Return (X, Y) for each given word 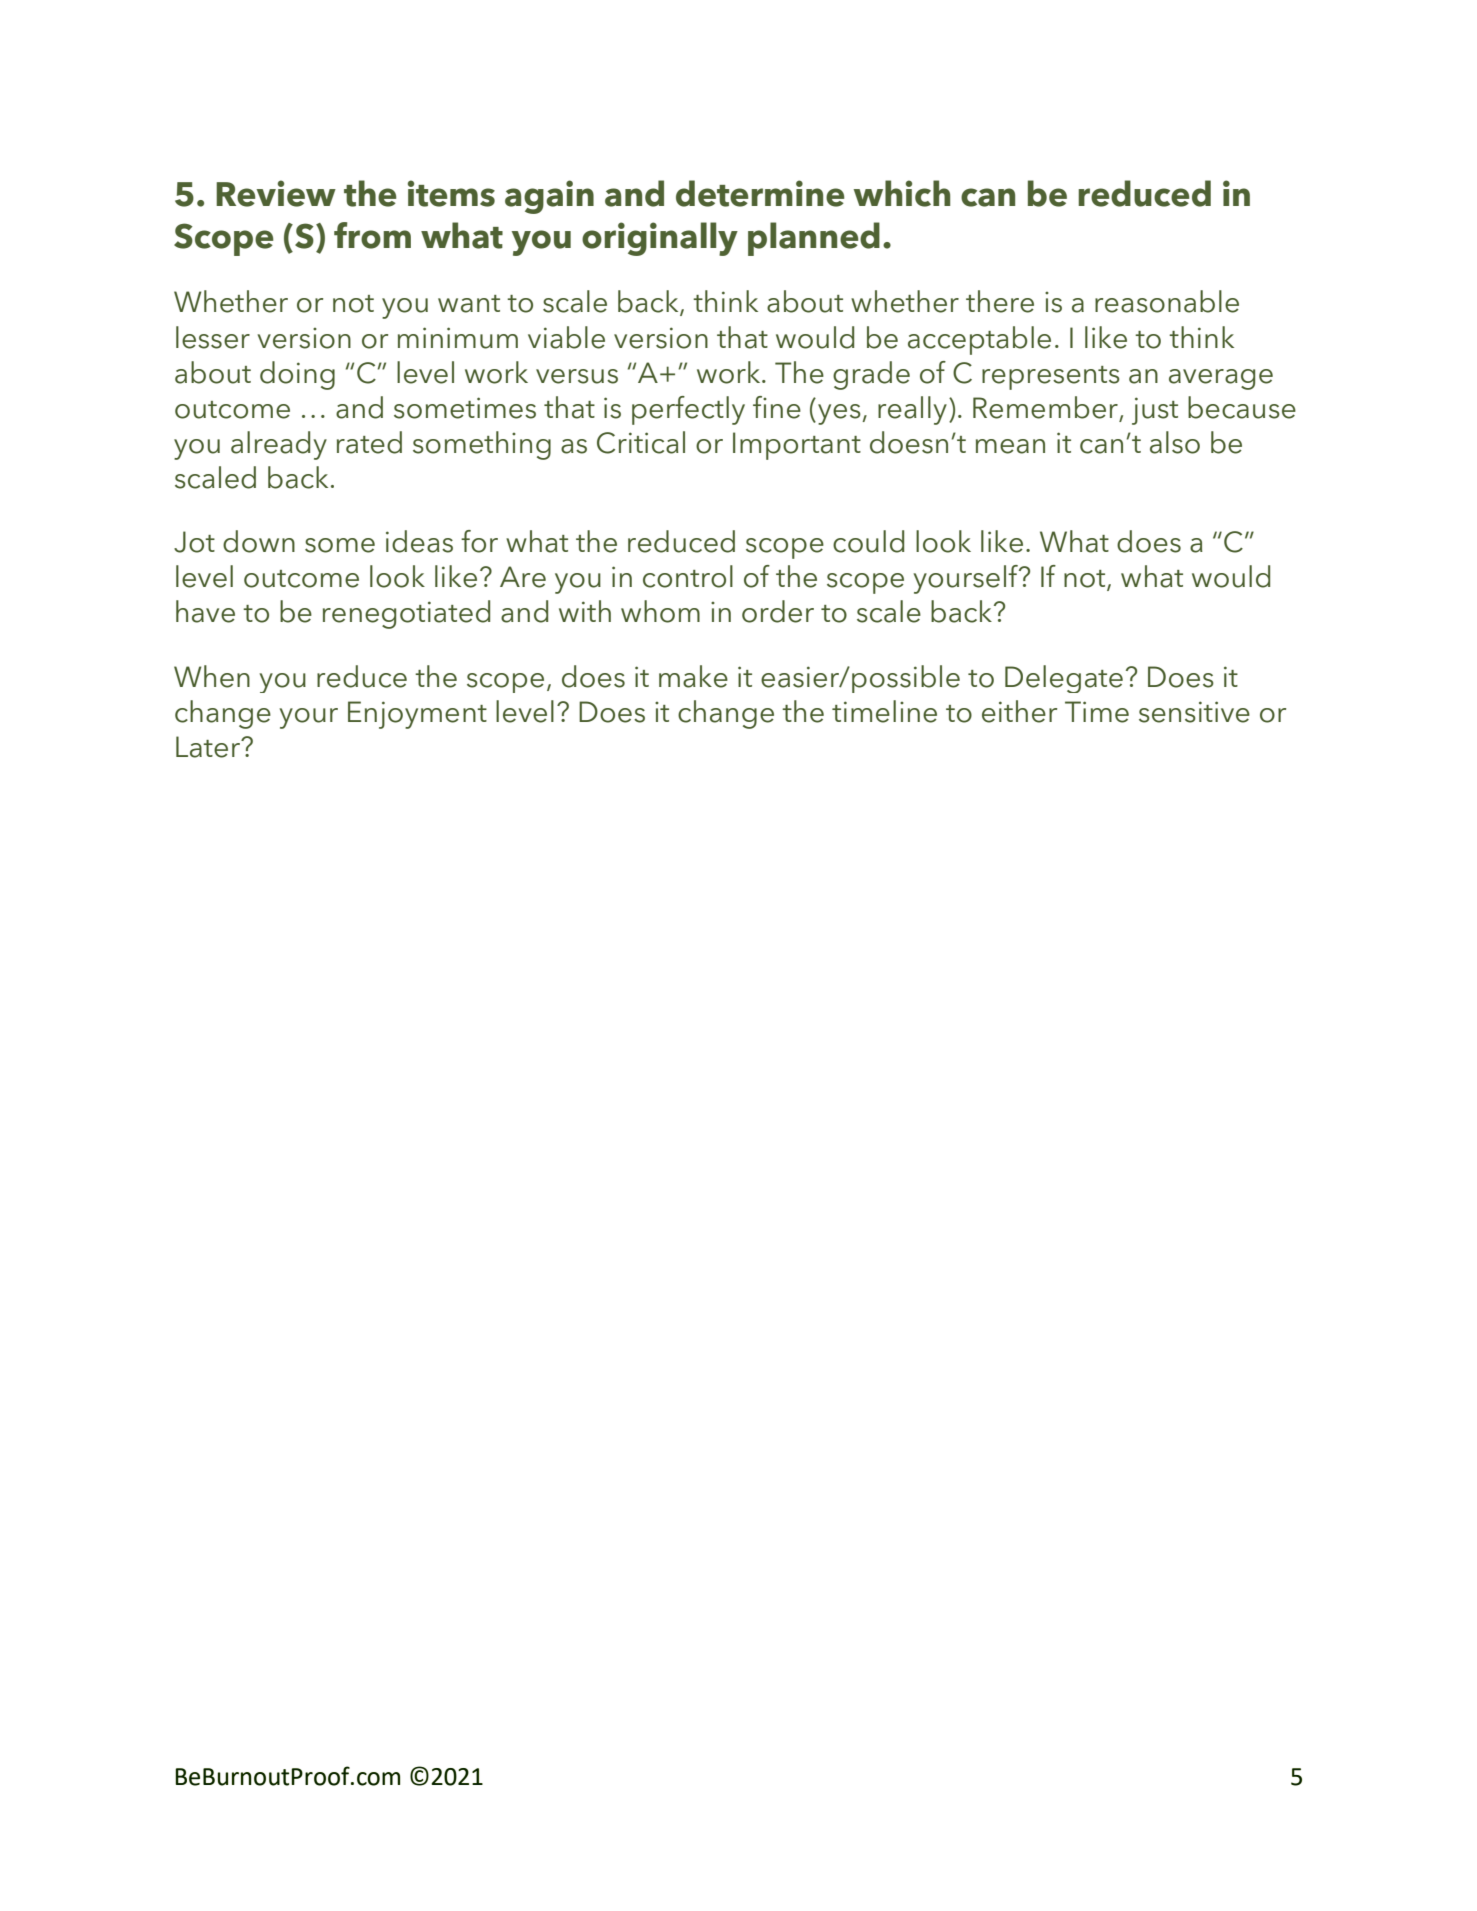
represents (1051, 378)
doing (297, 375)
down (259, 541)
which (901, 193)
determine (760, 193)
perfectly (688, 410)
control (688, 576)
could (868, 541)
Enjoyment (417, 715)
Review (276, 193)
